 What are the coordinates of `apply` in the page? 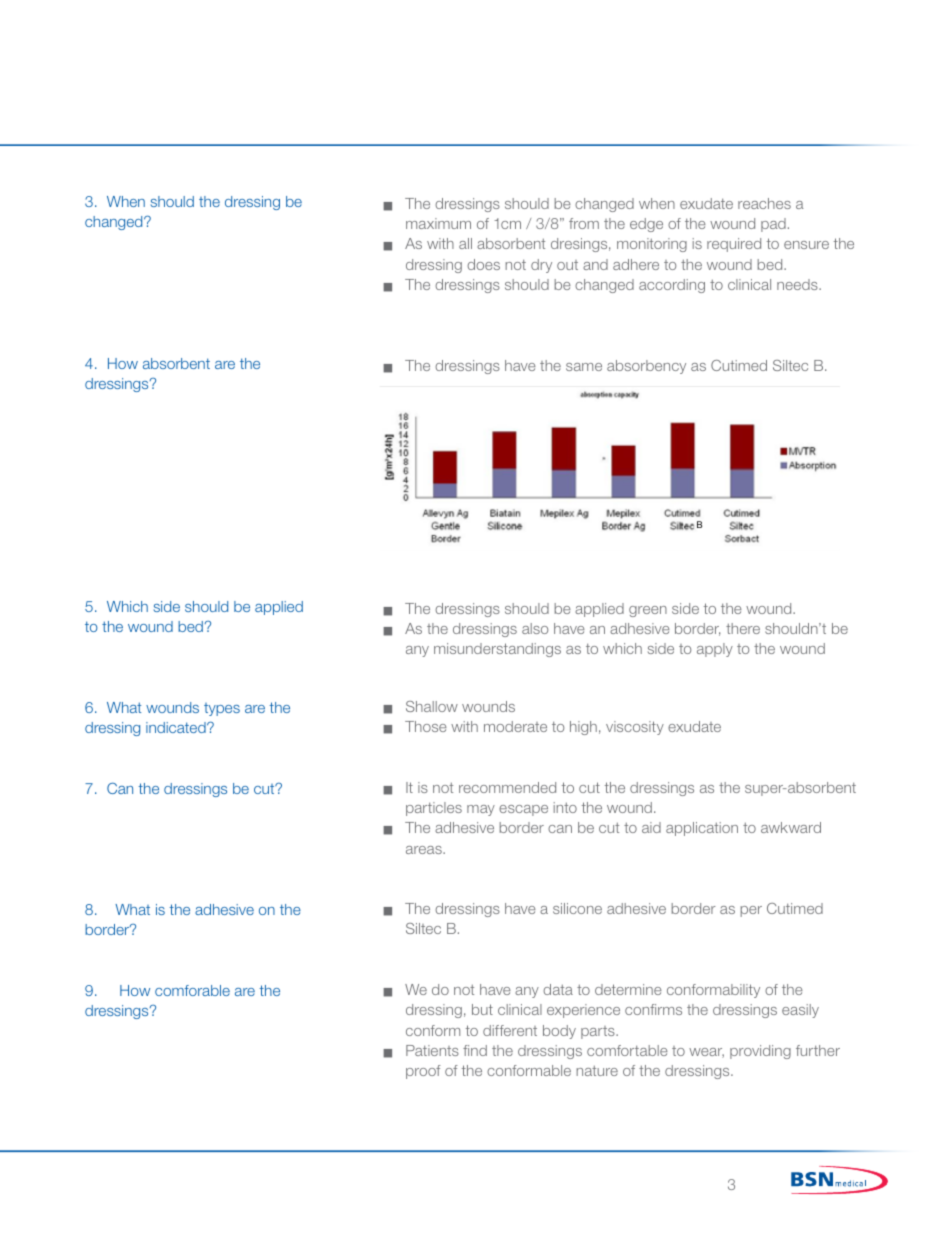 It's located at (715, 650).
